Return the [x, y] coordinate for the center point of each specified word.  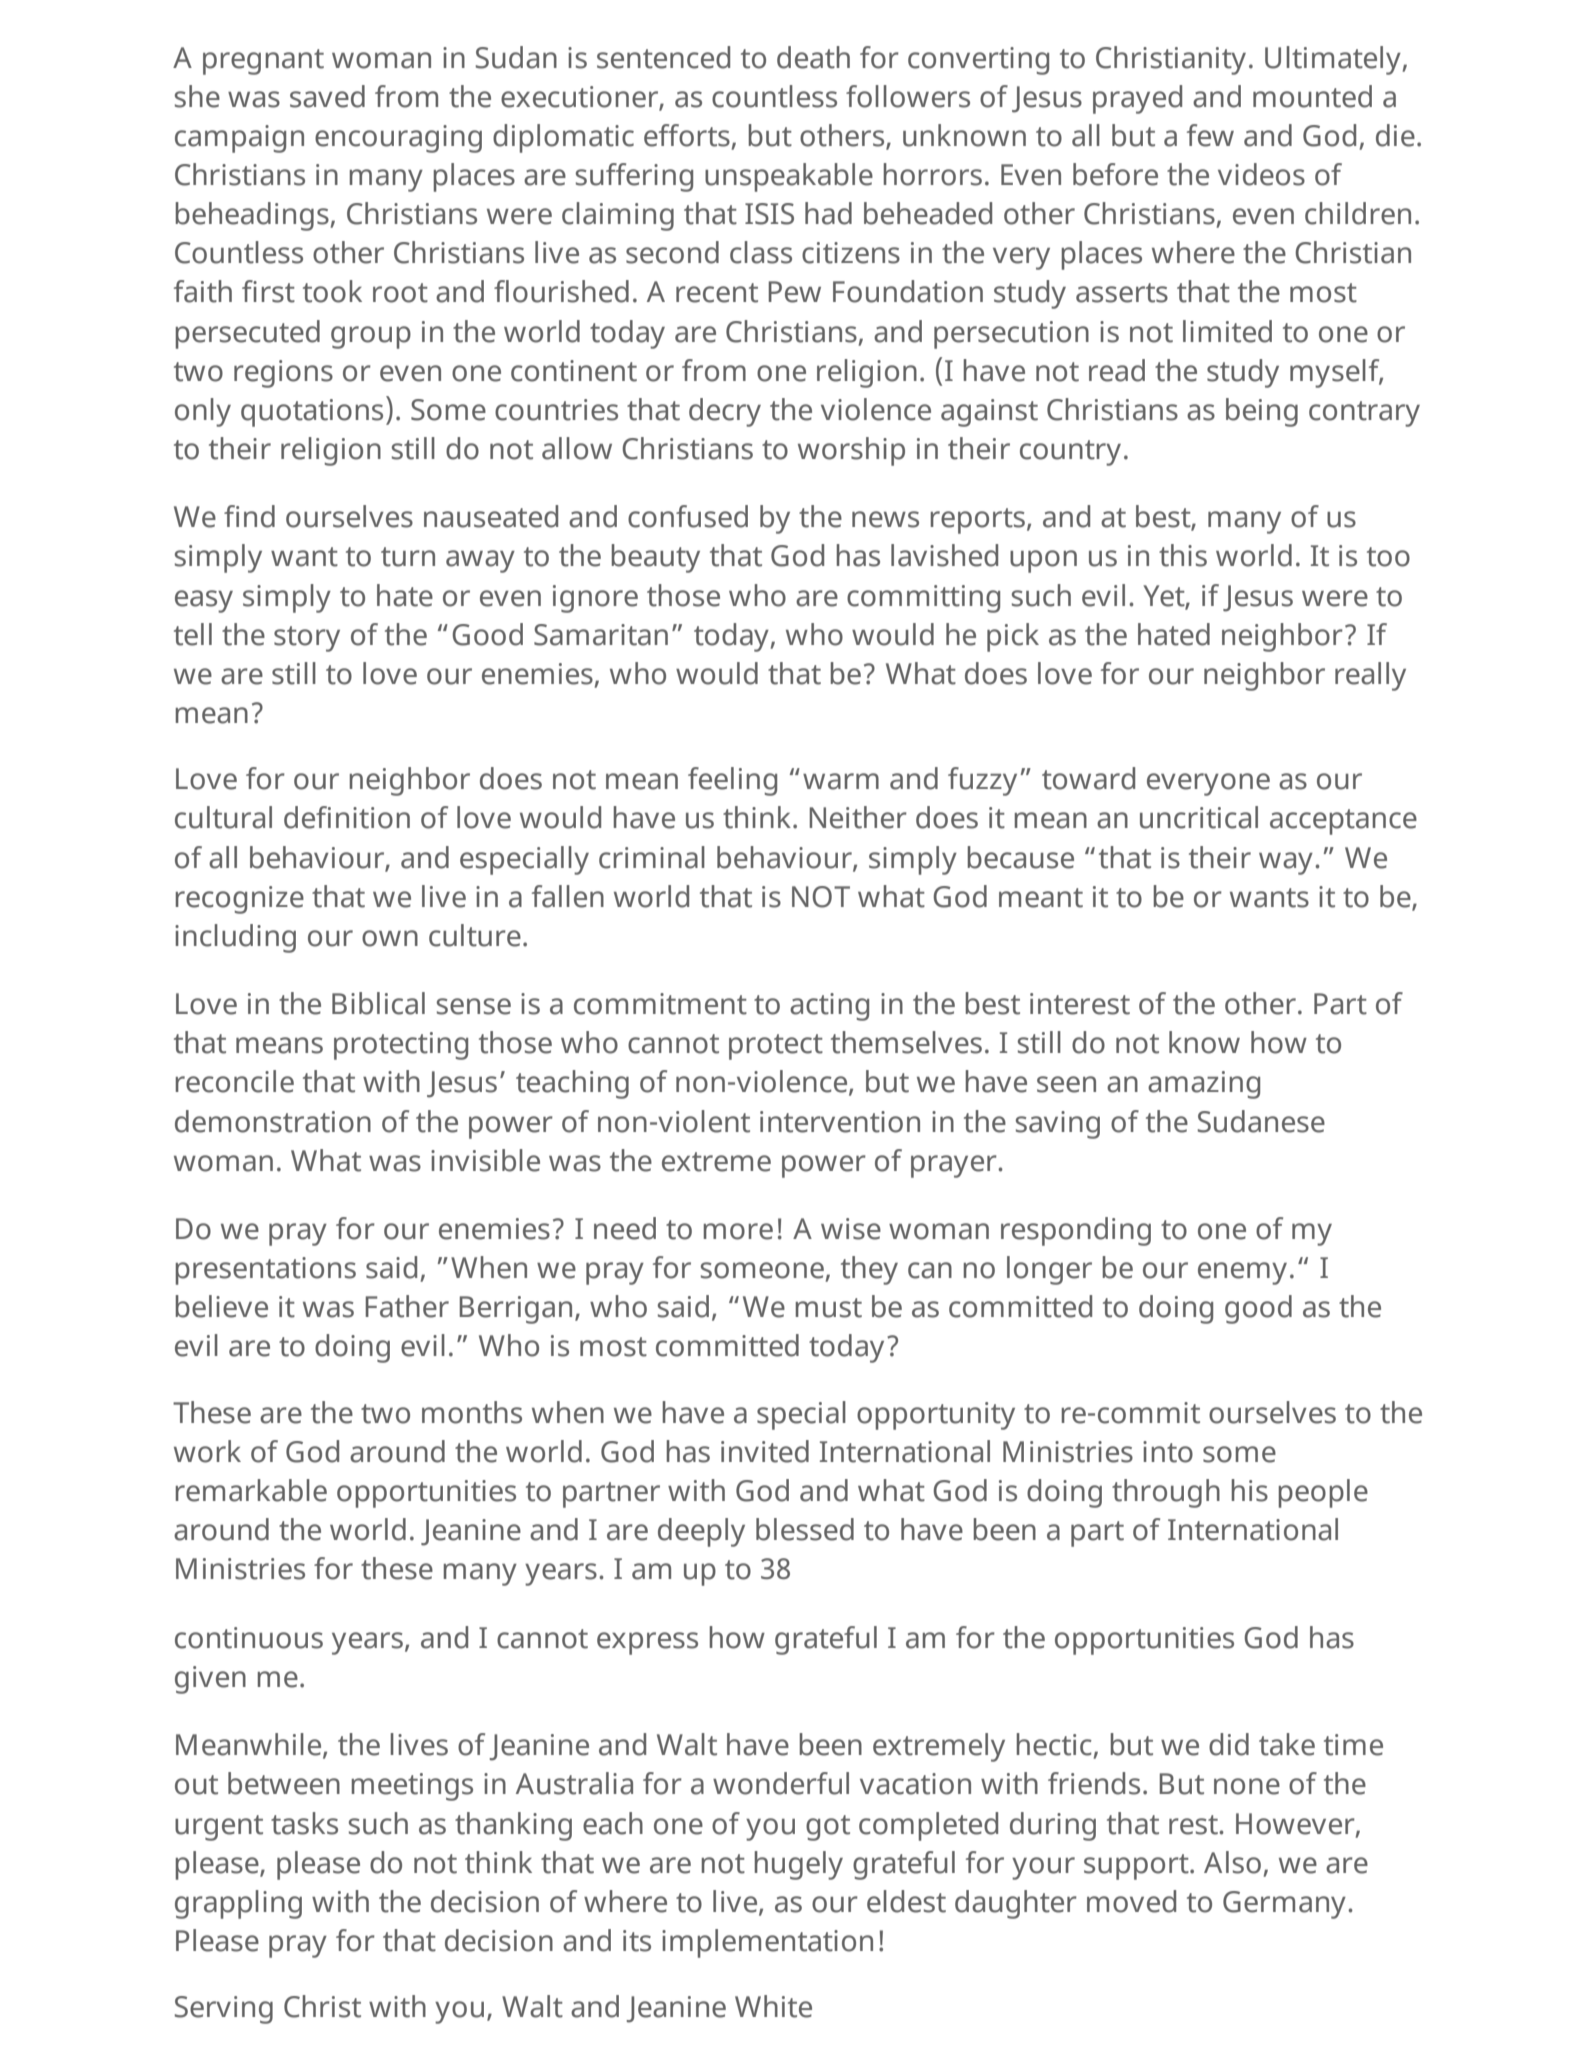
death [813, 57]
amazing [1204, 1085]
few [1210, 135]
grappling [238, 1904]
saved [327, 96]
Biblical [378, 1003]
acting [829, 1007]
